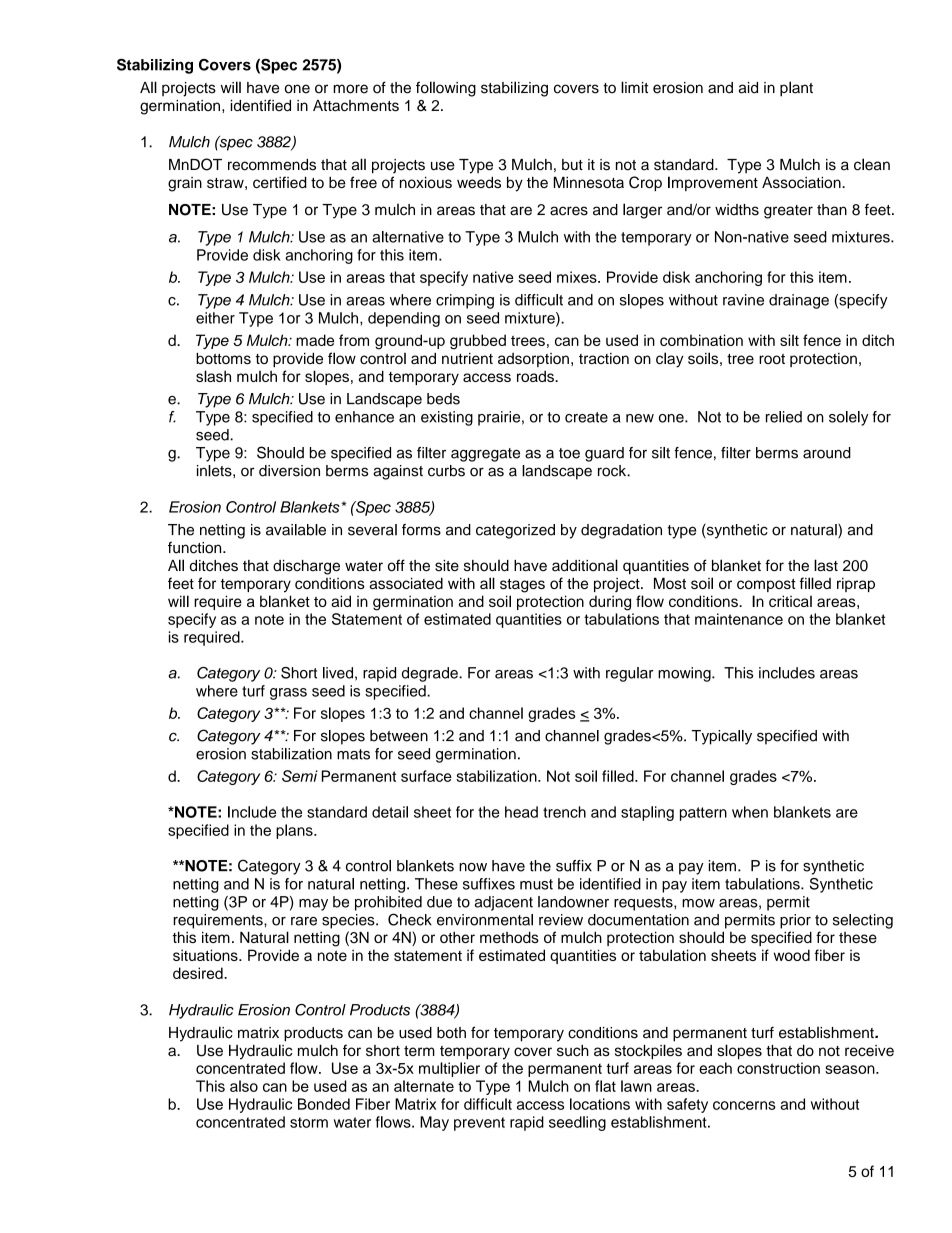 Image resolution: width=952 pixels, height=1233 pixels. I want to click on root, so click(772, 359).
